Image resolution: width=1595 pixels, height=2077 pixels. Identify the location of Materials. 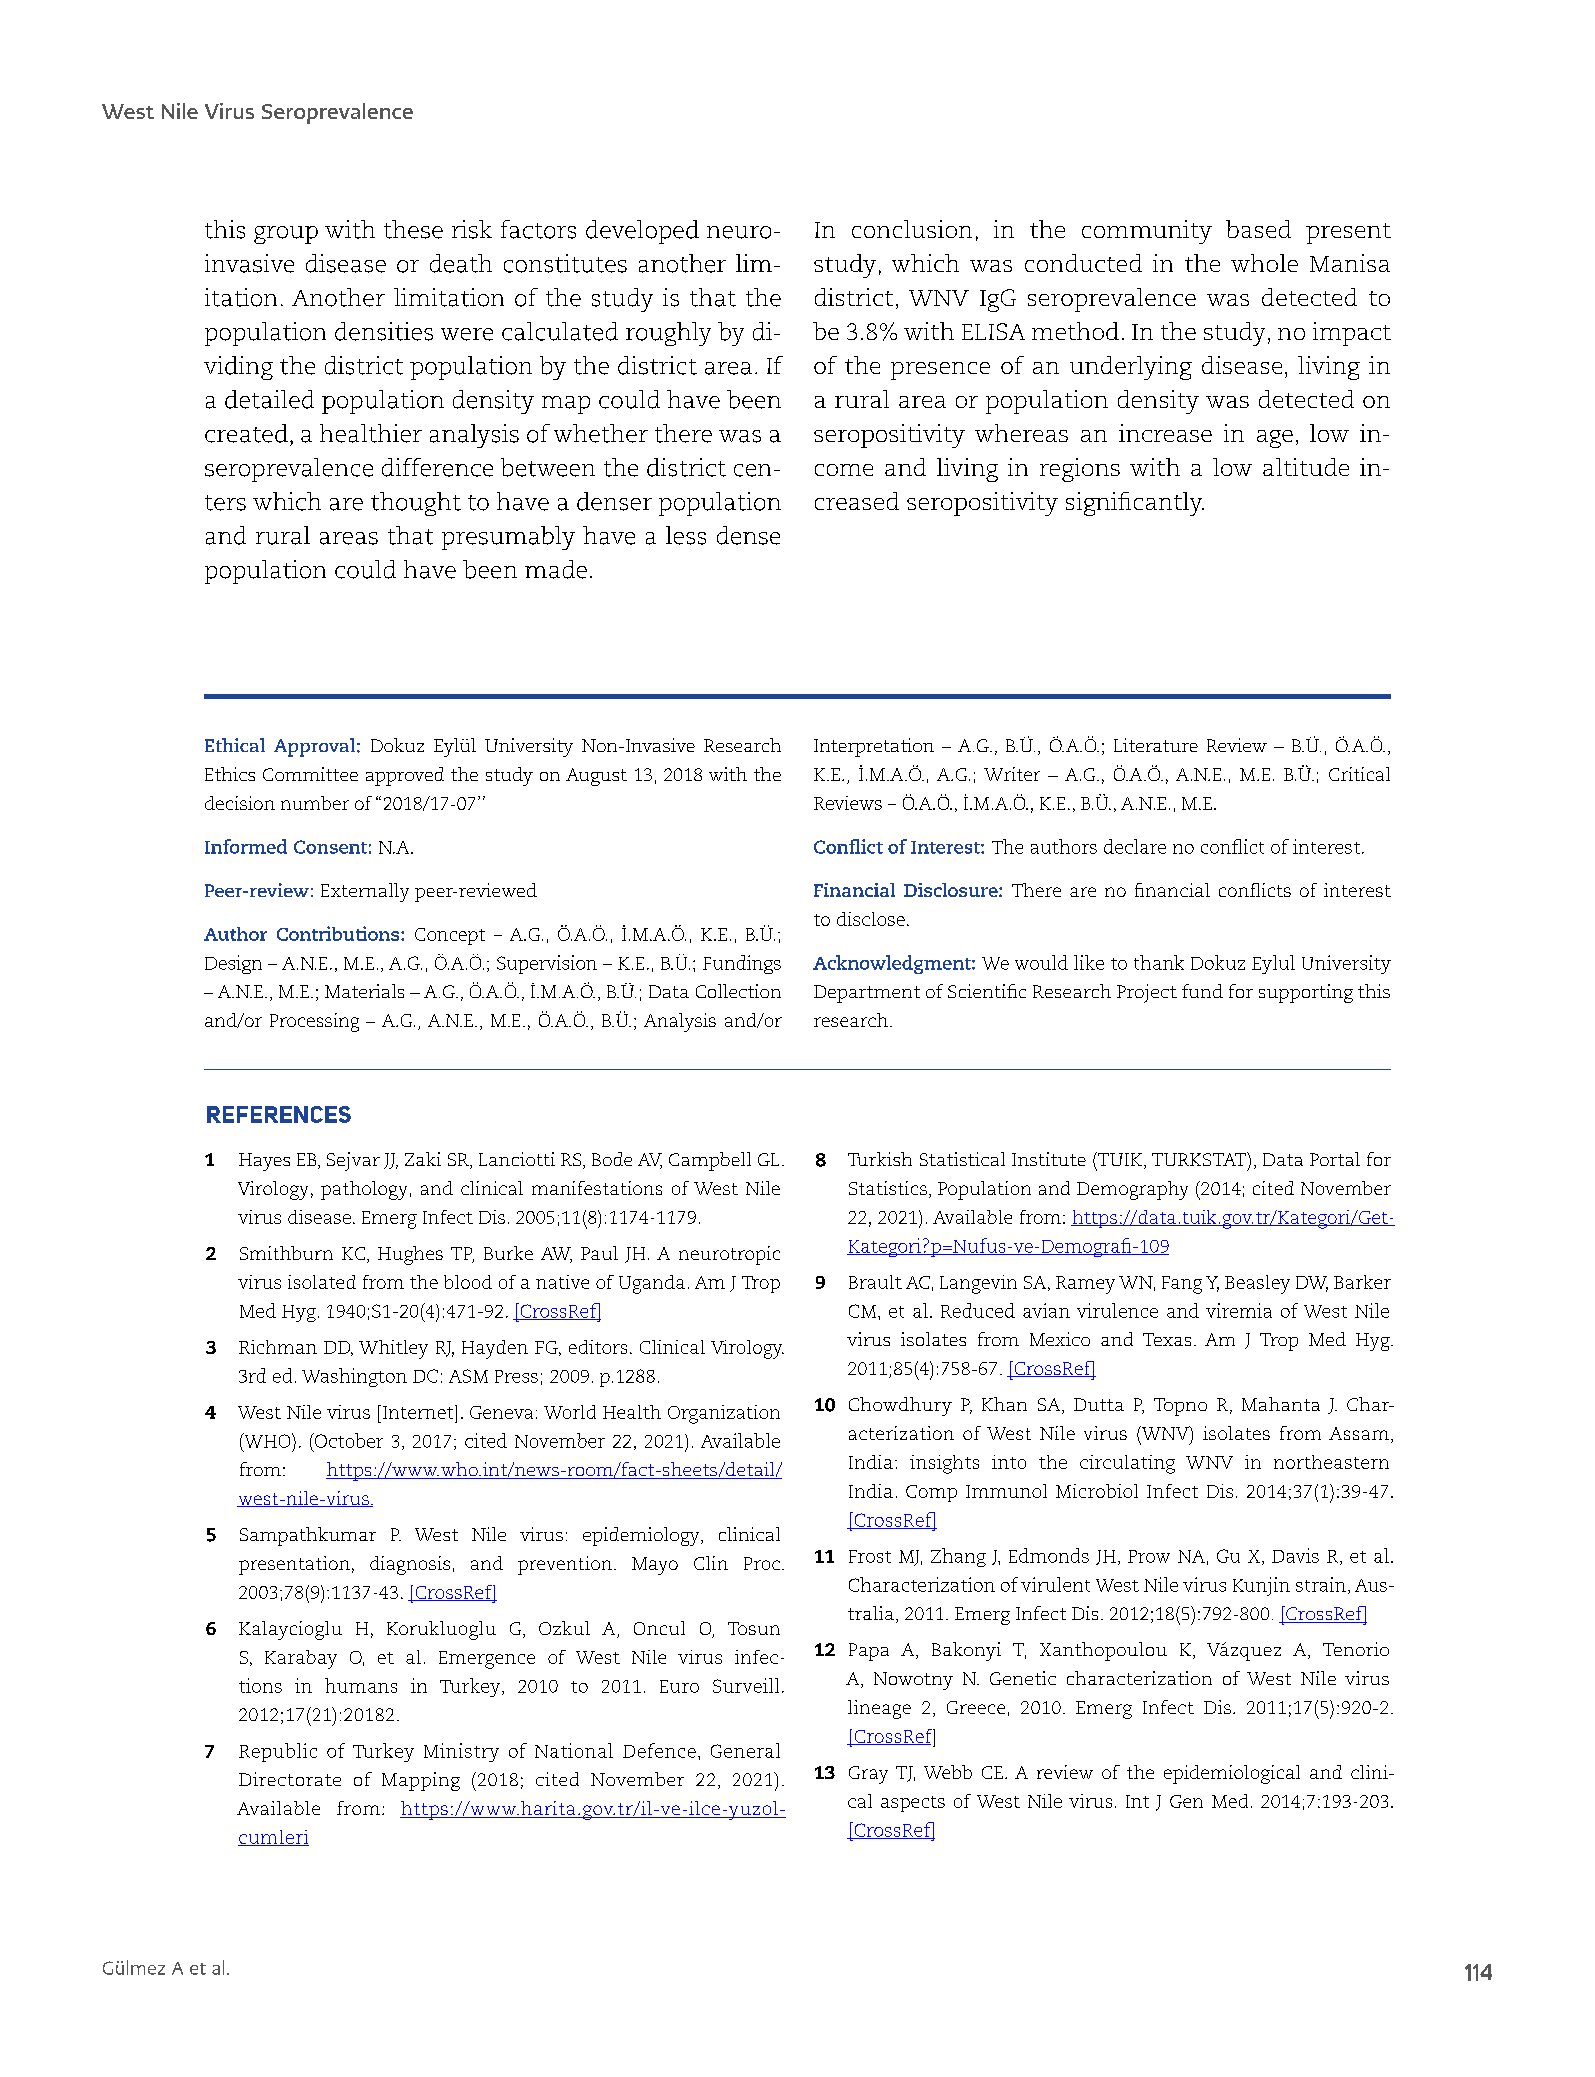
(364, 991).
